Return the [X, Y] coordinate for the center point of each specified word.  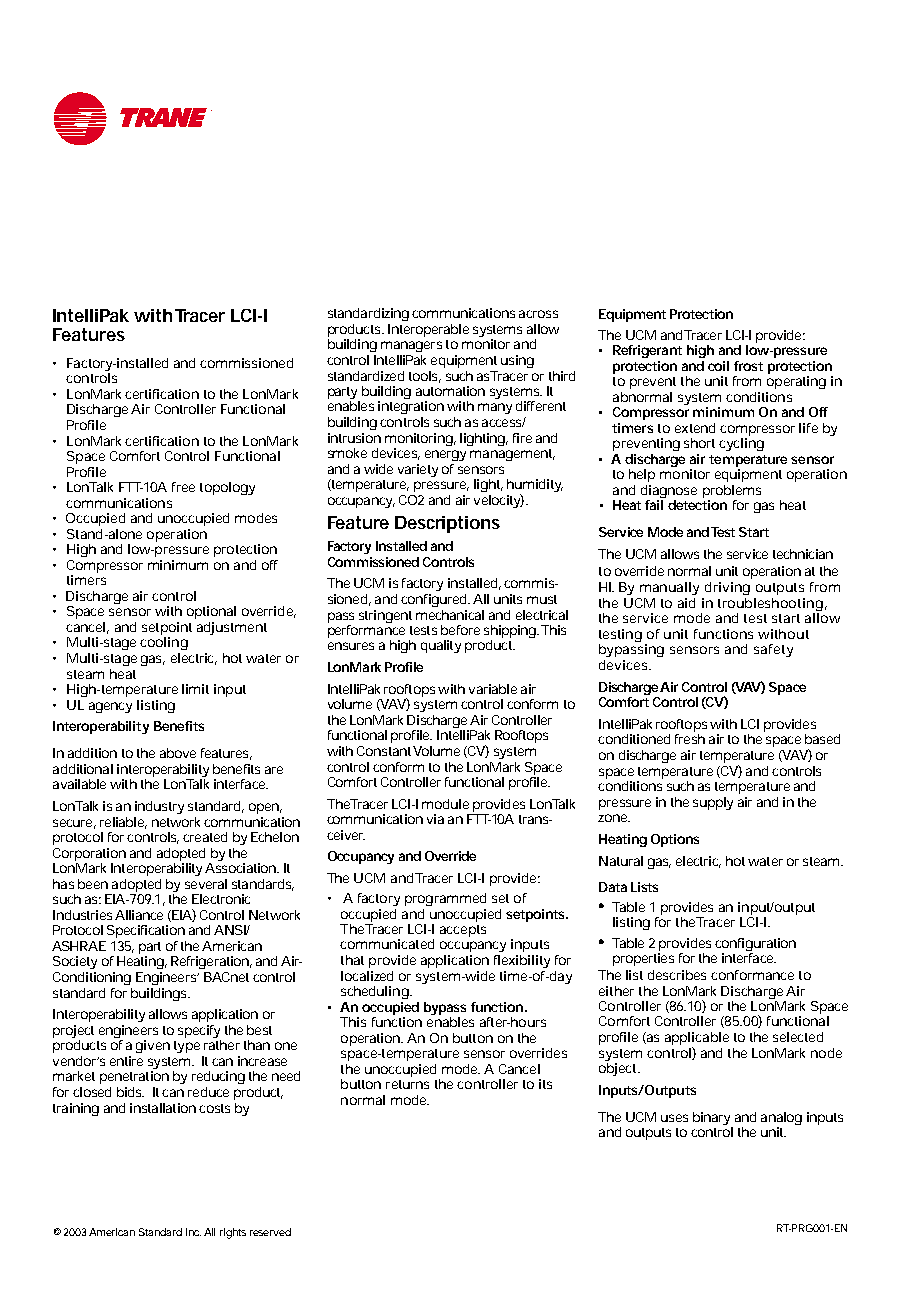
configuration [755, 946]
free [183, 487]
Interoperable [428, 330]
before [460, 630]
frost [748, 366]
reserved [270, 1232]
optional [211, 612]
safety [773, 650]
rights [233, 1233]
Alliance [139, 915]
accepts [463, 931]
